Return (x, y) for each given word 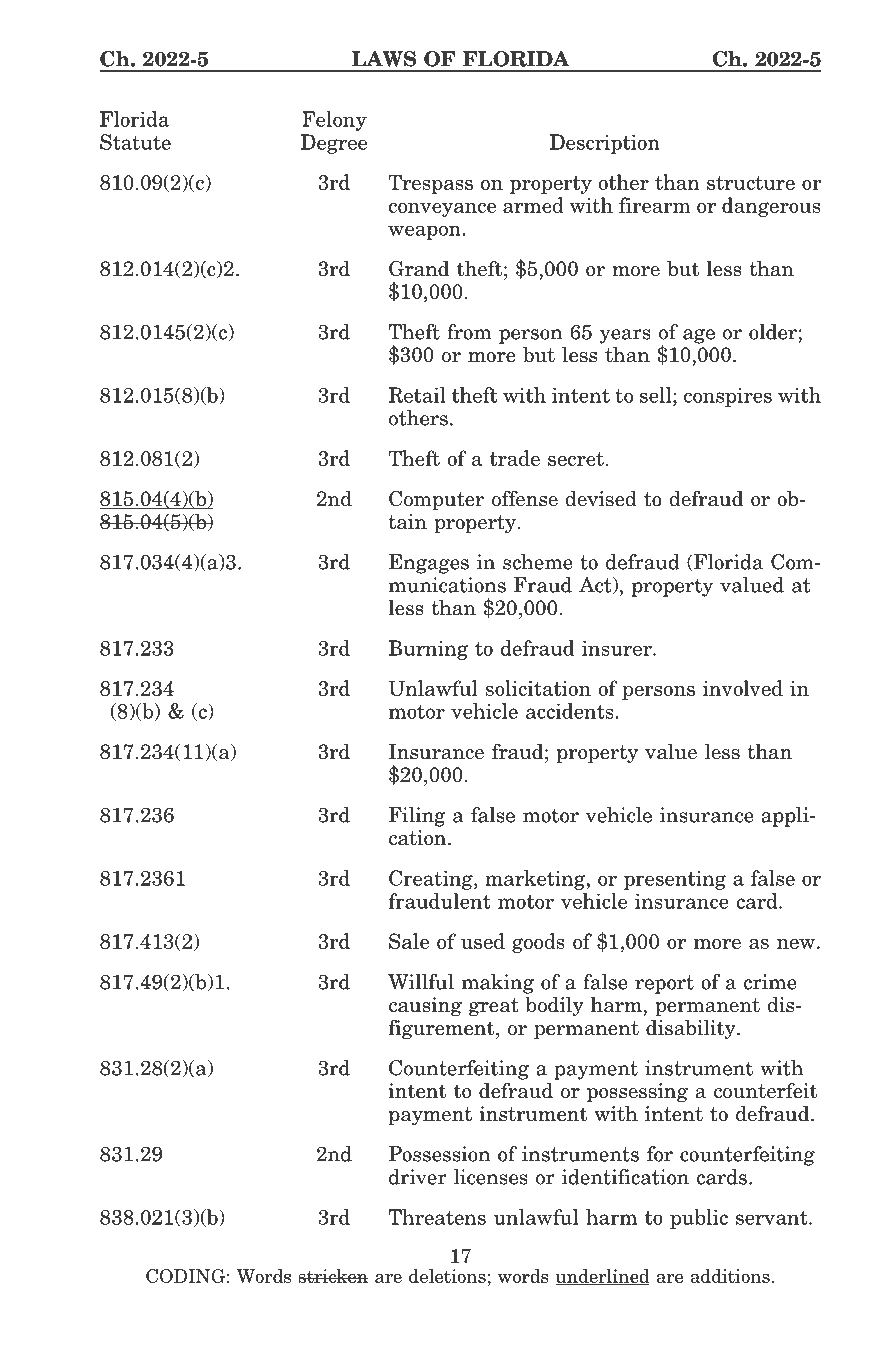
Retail (417, 395)
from (469, 332)
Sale (409, 941)
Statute (135, 142)
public (699, 1219)
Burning (428, 650)
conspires (728, 397)
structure (751, 183)
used (483, 941)
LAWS (384, 59)
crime (770, 982)
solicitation (538, 688)
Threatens (437, 1217)
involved (743, 688)
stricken (333, 1276)
